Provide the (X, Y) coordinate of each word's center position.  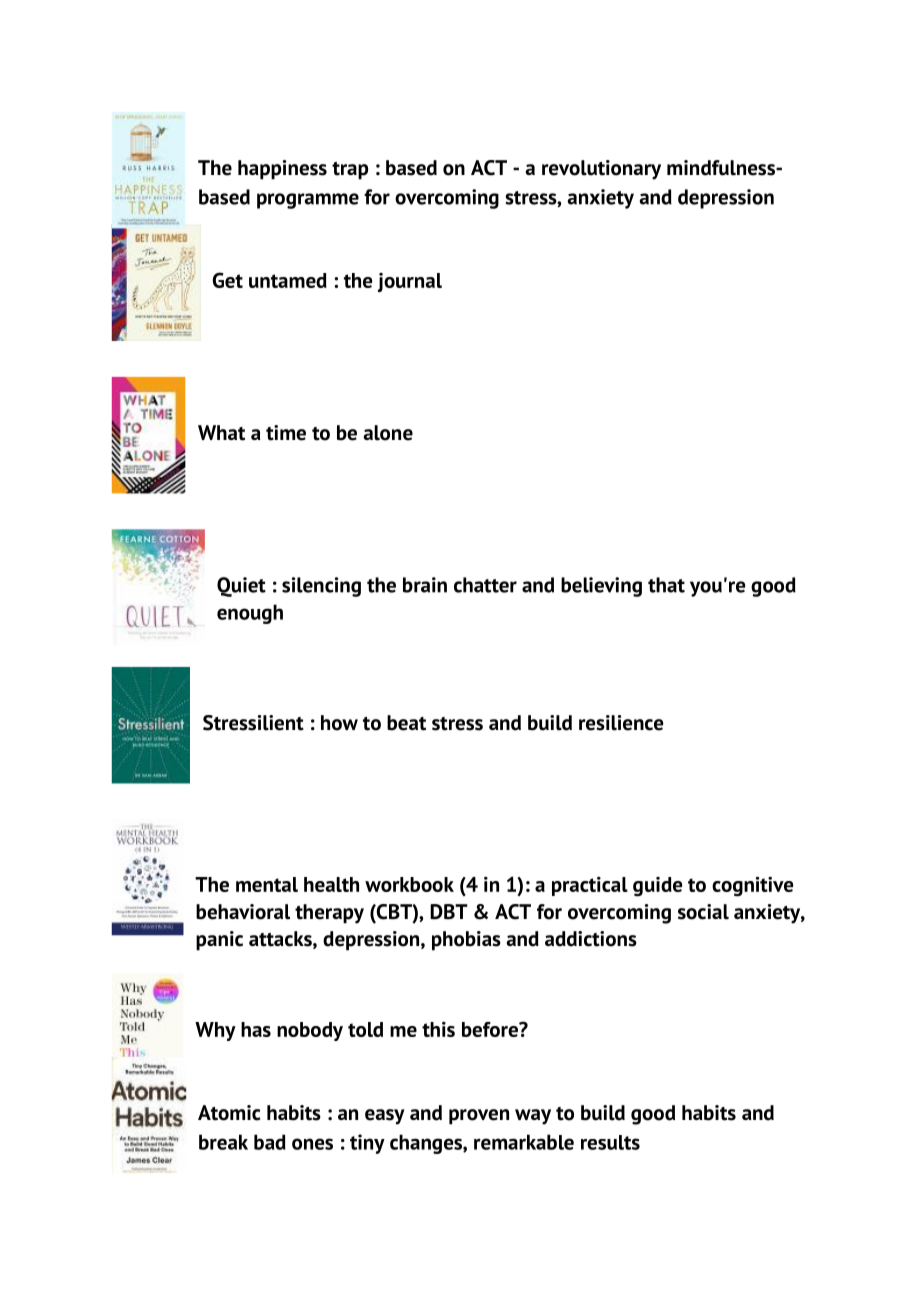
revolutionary (601, 170)
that (666, 585)
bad (270, 1142)
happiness (282, 170)
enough (250, 614)
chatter (485, 585)
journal (410, 282)
